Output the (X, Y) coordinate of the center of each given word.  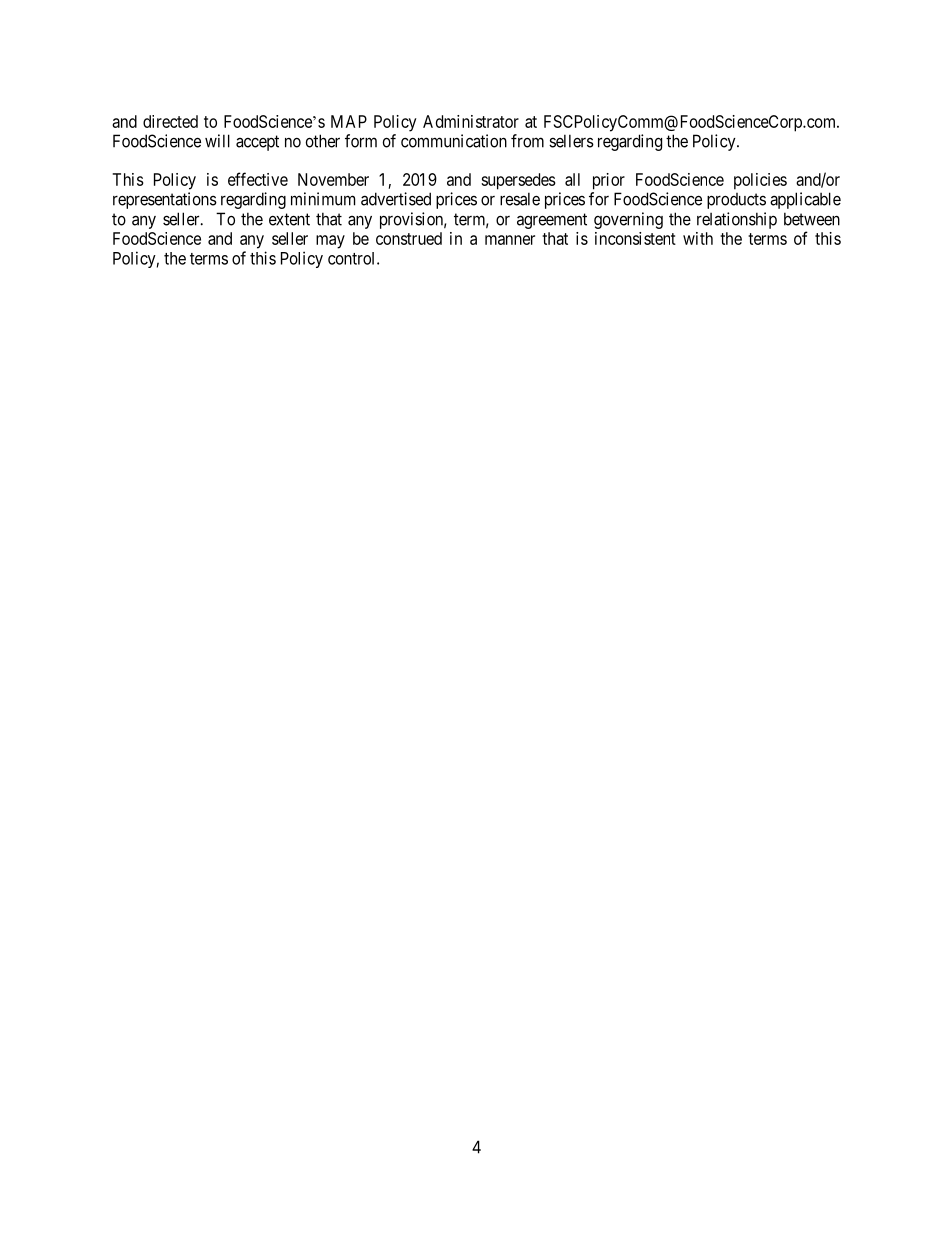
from (527, 141)
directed (170, 121)
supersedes (518, 181)
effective (258, 179)
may (330, 242)
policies (760, 181)
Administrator (471, 121)
